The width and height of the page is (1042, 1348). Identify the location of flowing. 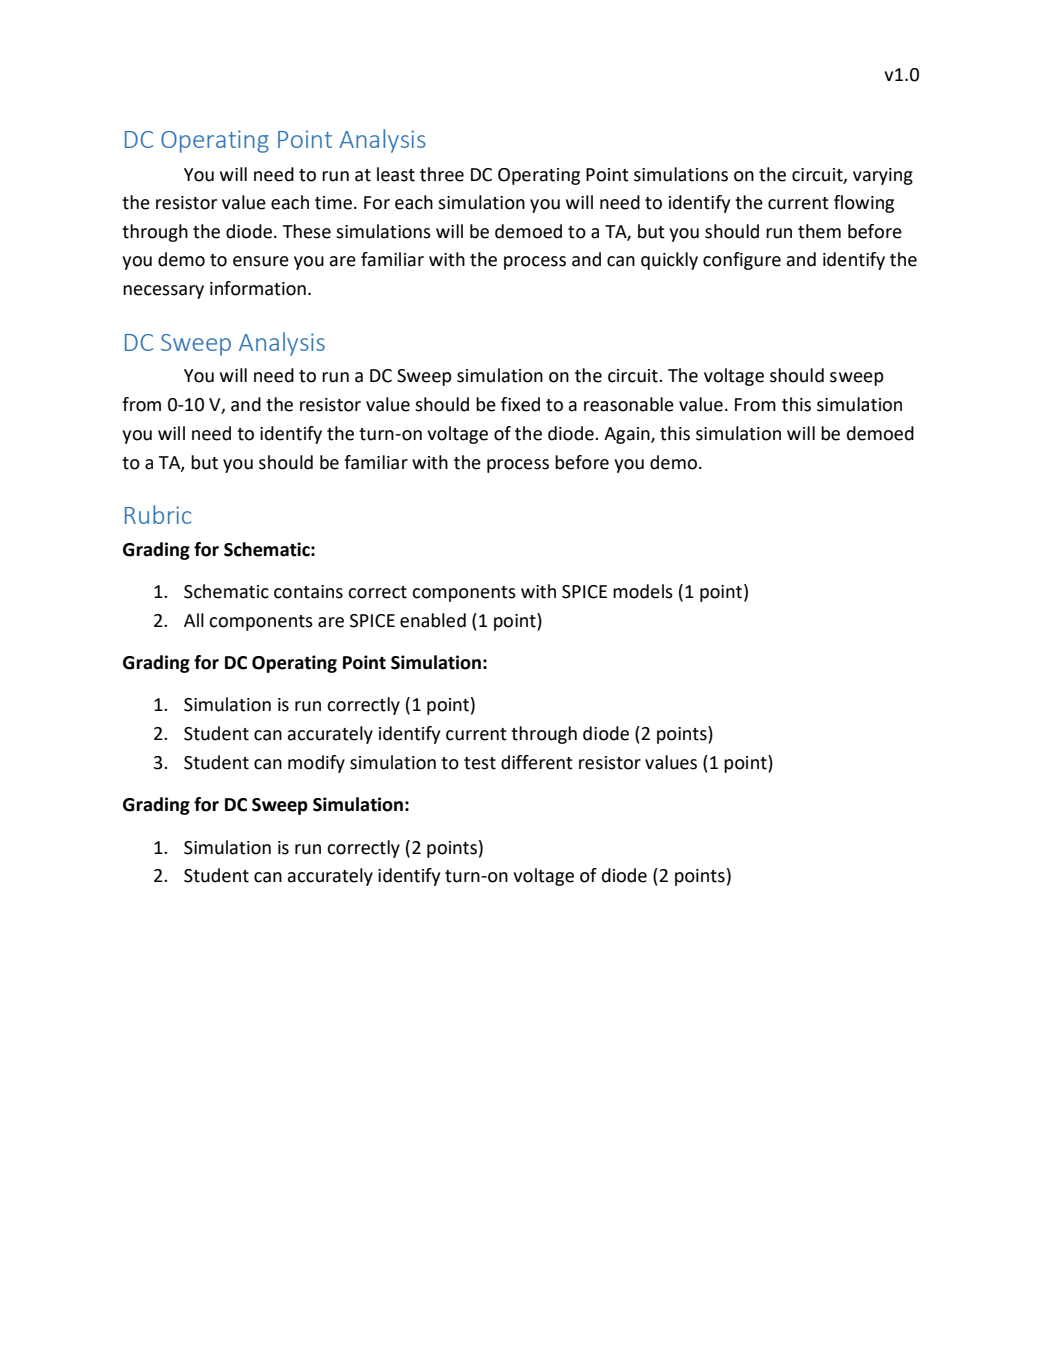
(864, 204).
